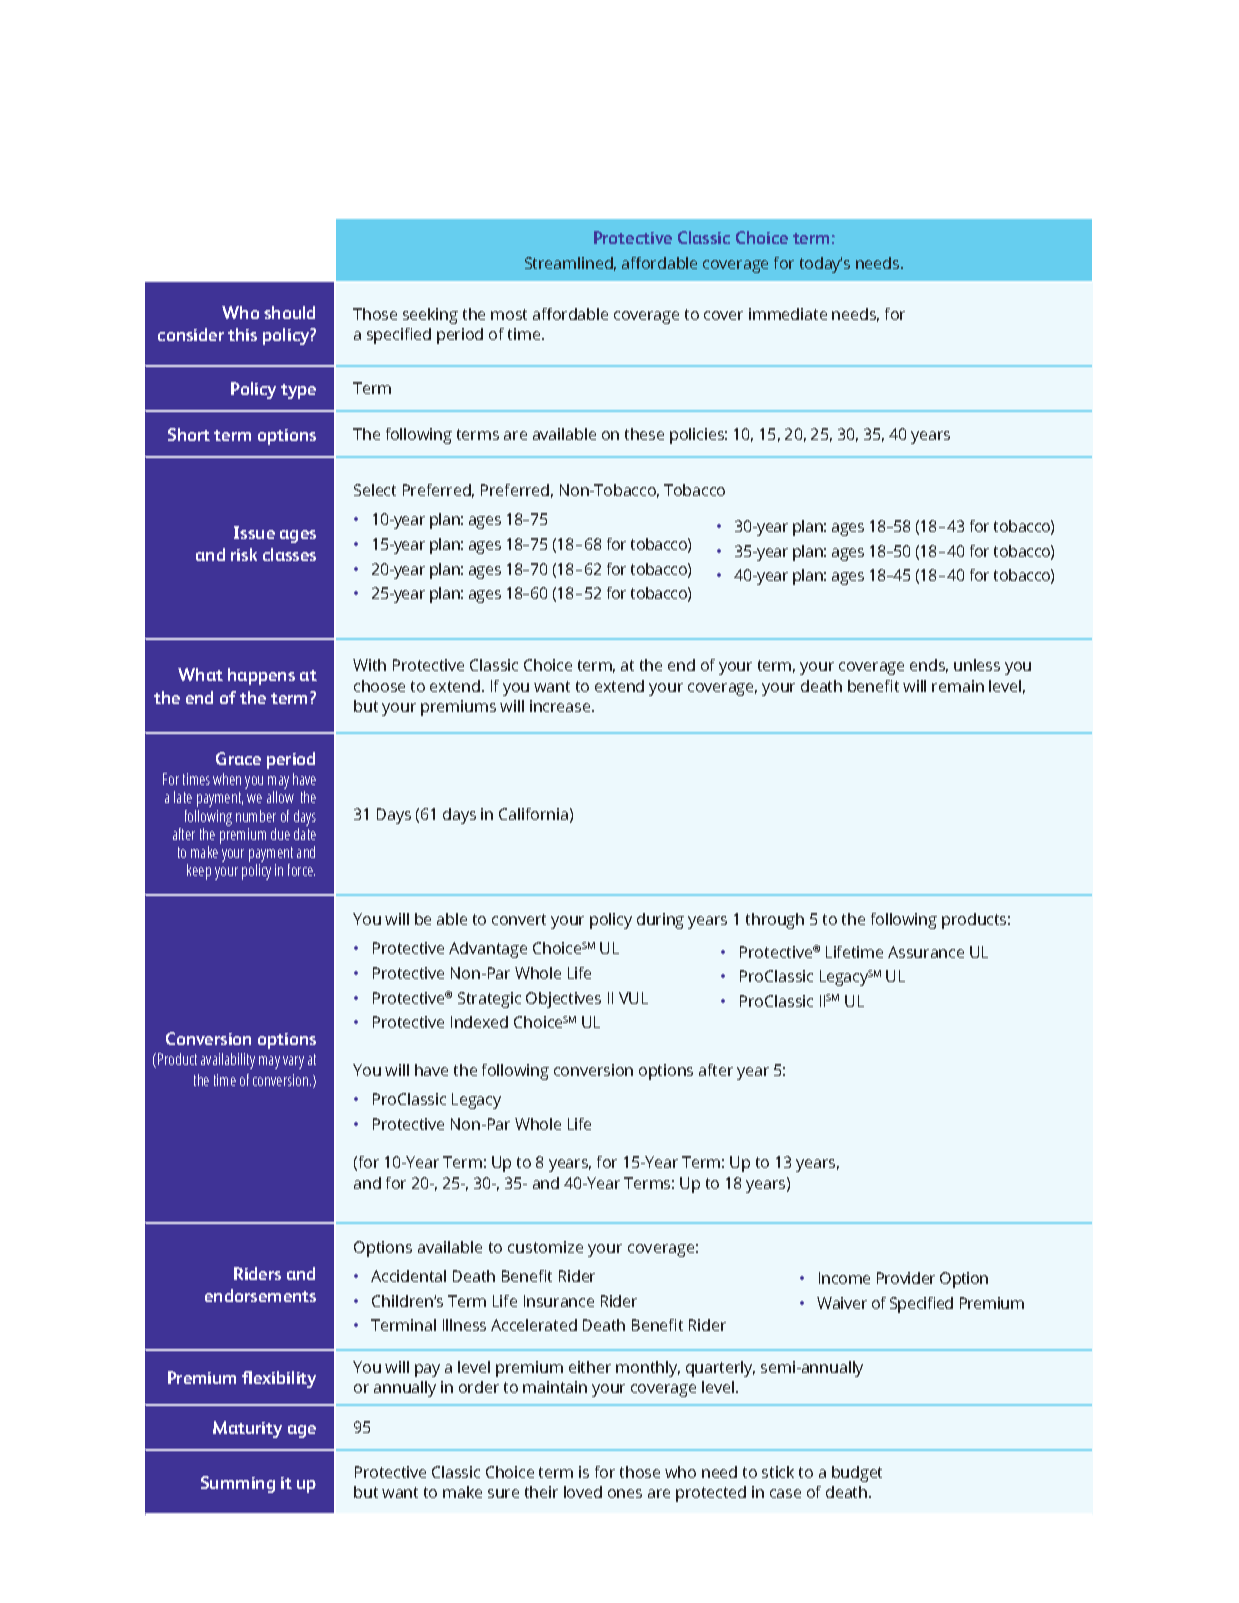 The image size is (1239, 1603). What do you see at coordinates (857, 1474) in the image?
I see `budget` at bounding box center [857, 1474].
